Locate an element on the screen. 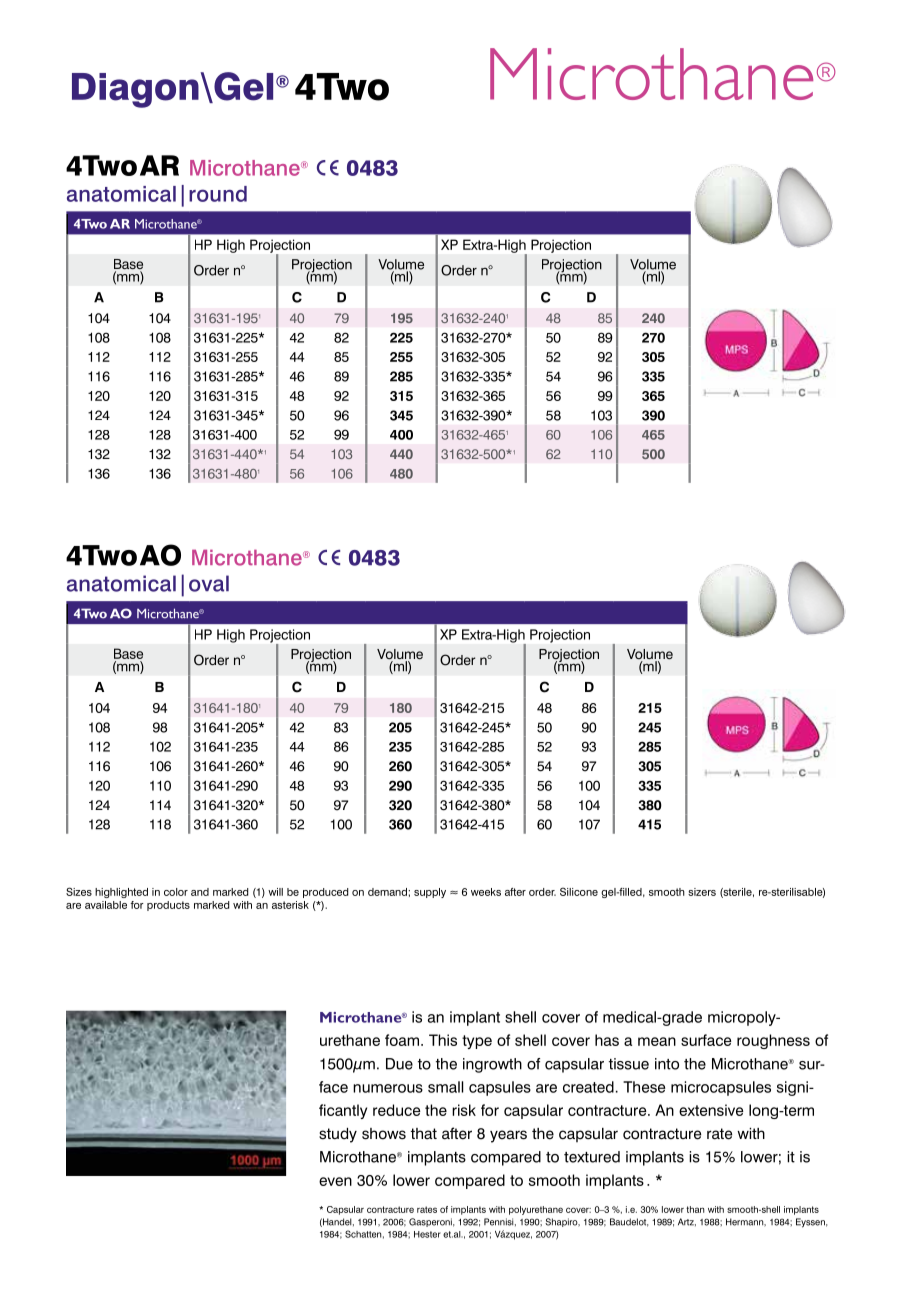 The image size is (924, 1308). type is located at coordinates (477, 1042).
